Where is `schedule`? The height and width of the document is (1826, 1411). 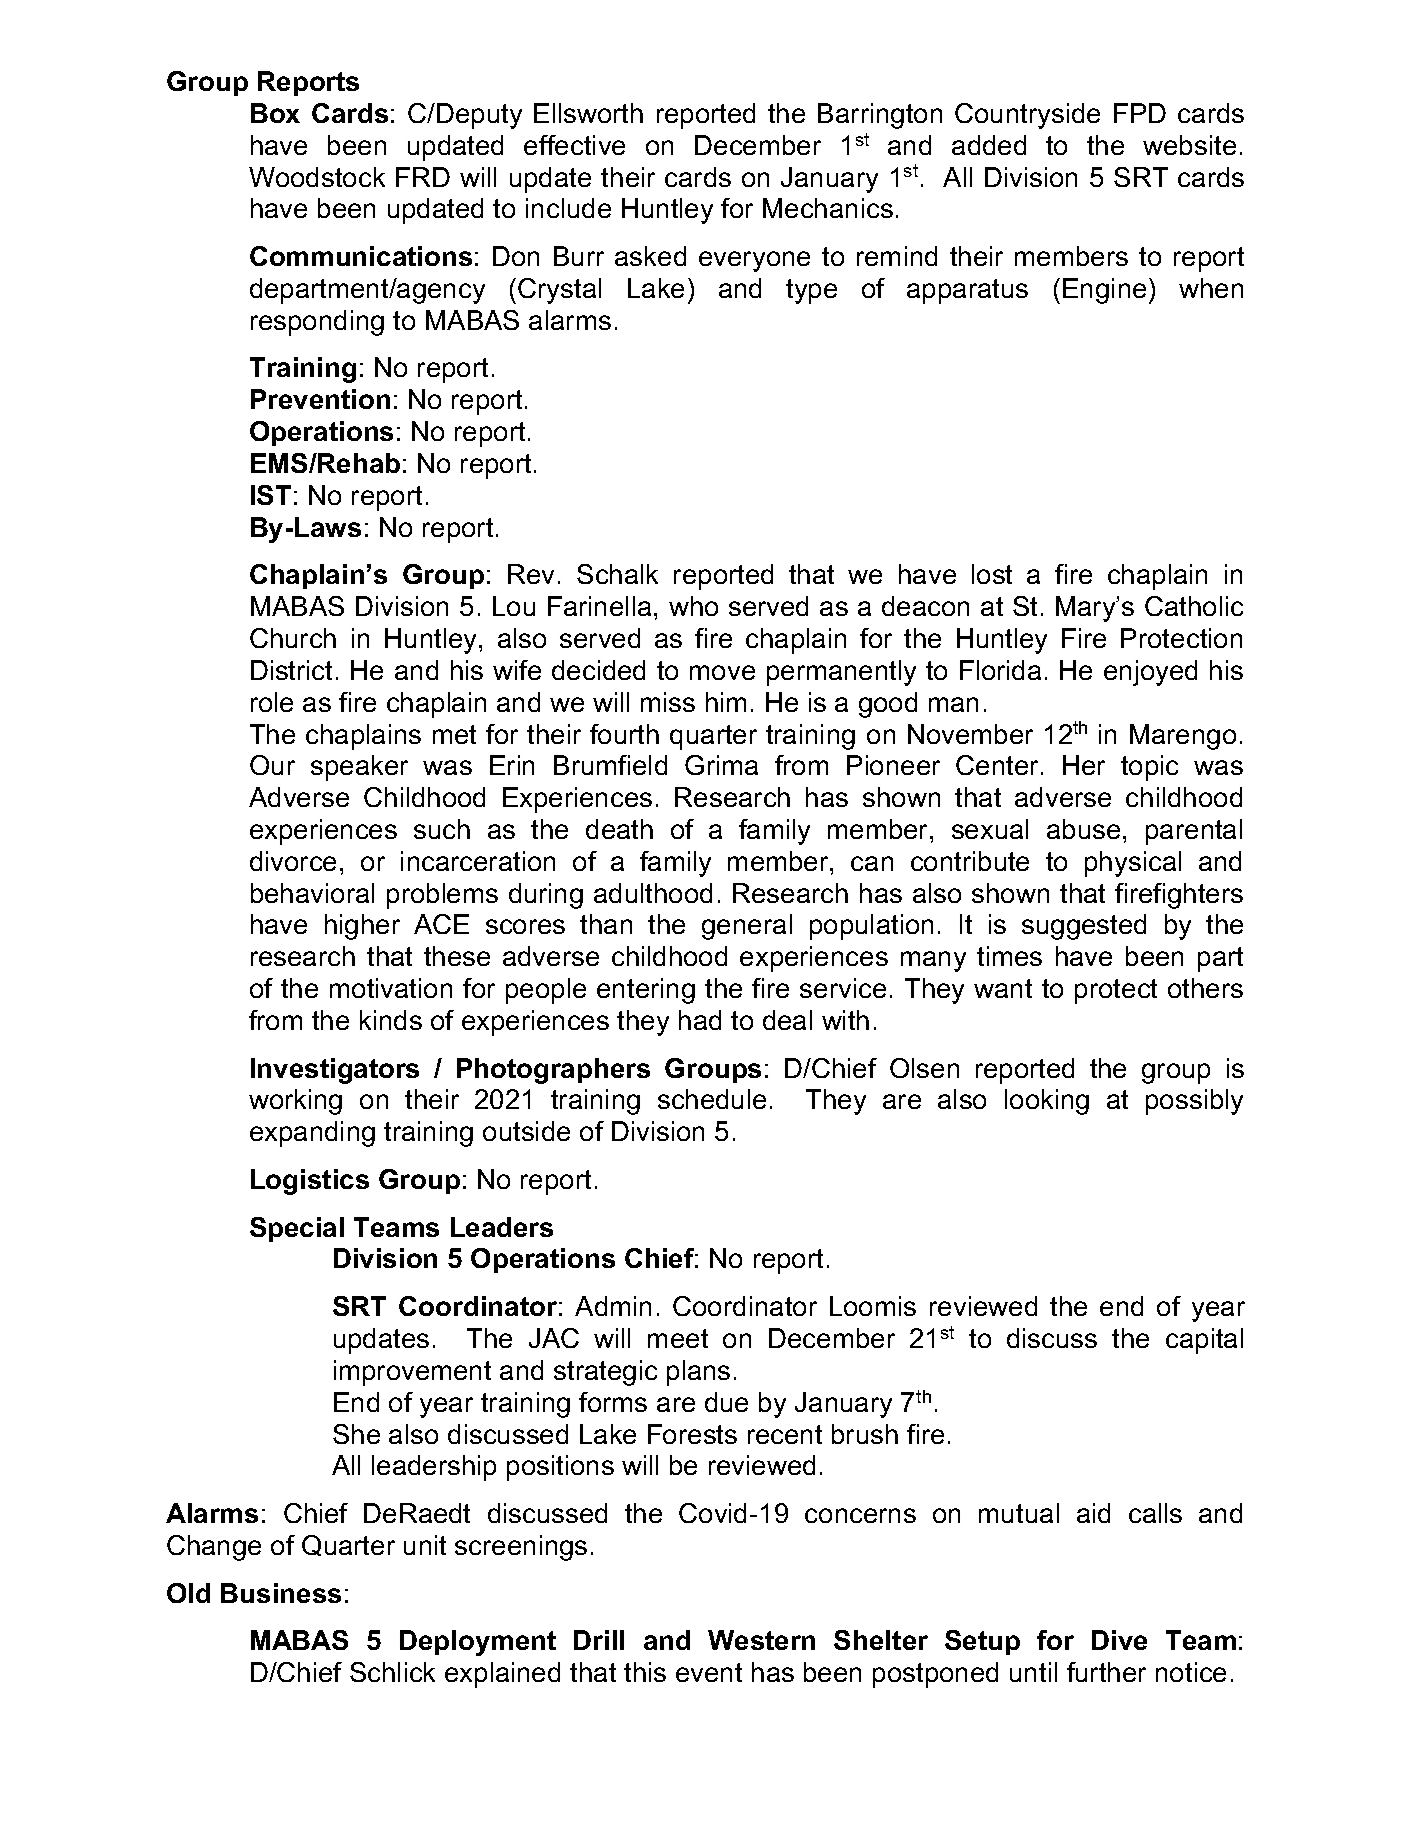
schedule is located at coordinates (712, 1099).
